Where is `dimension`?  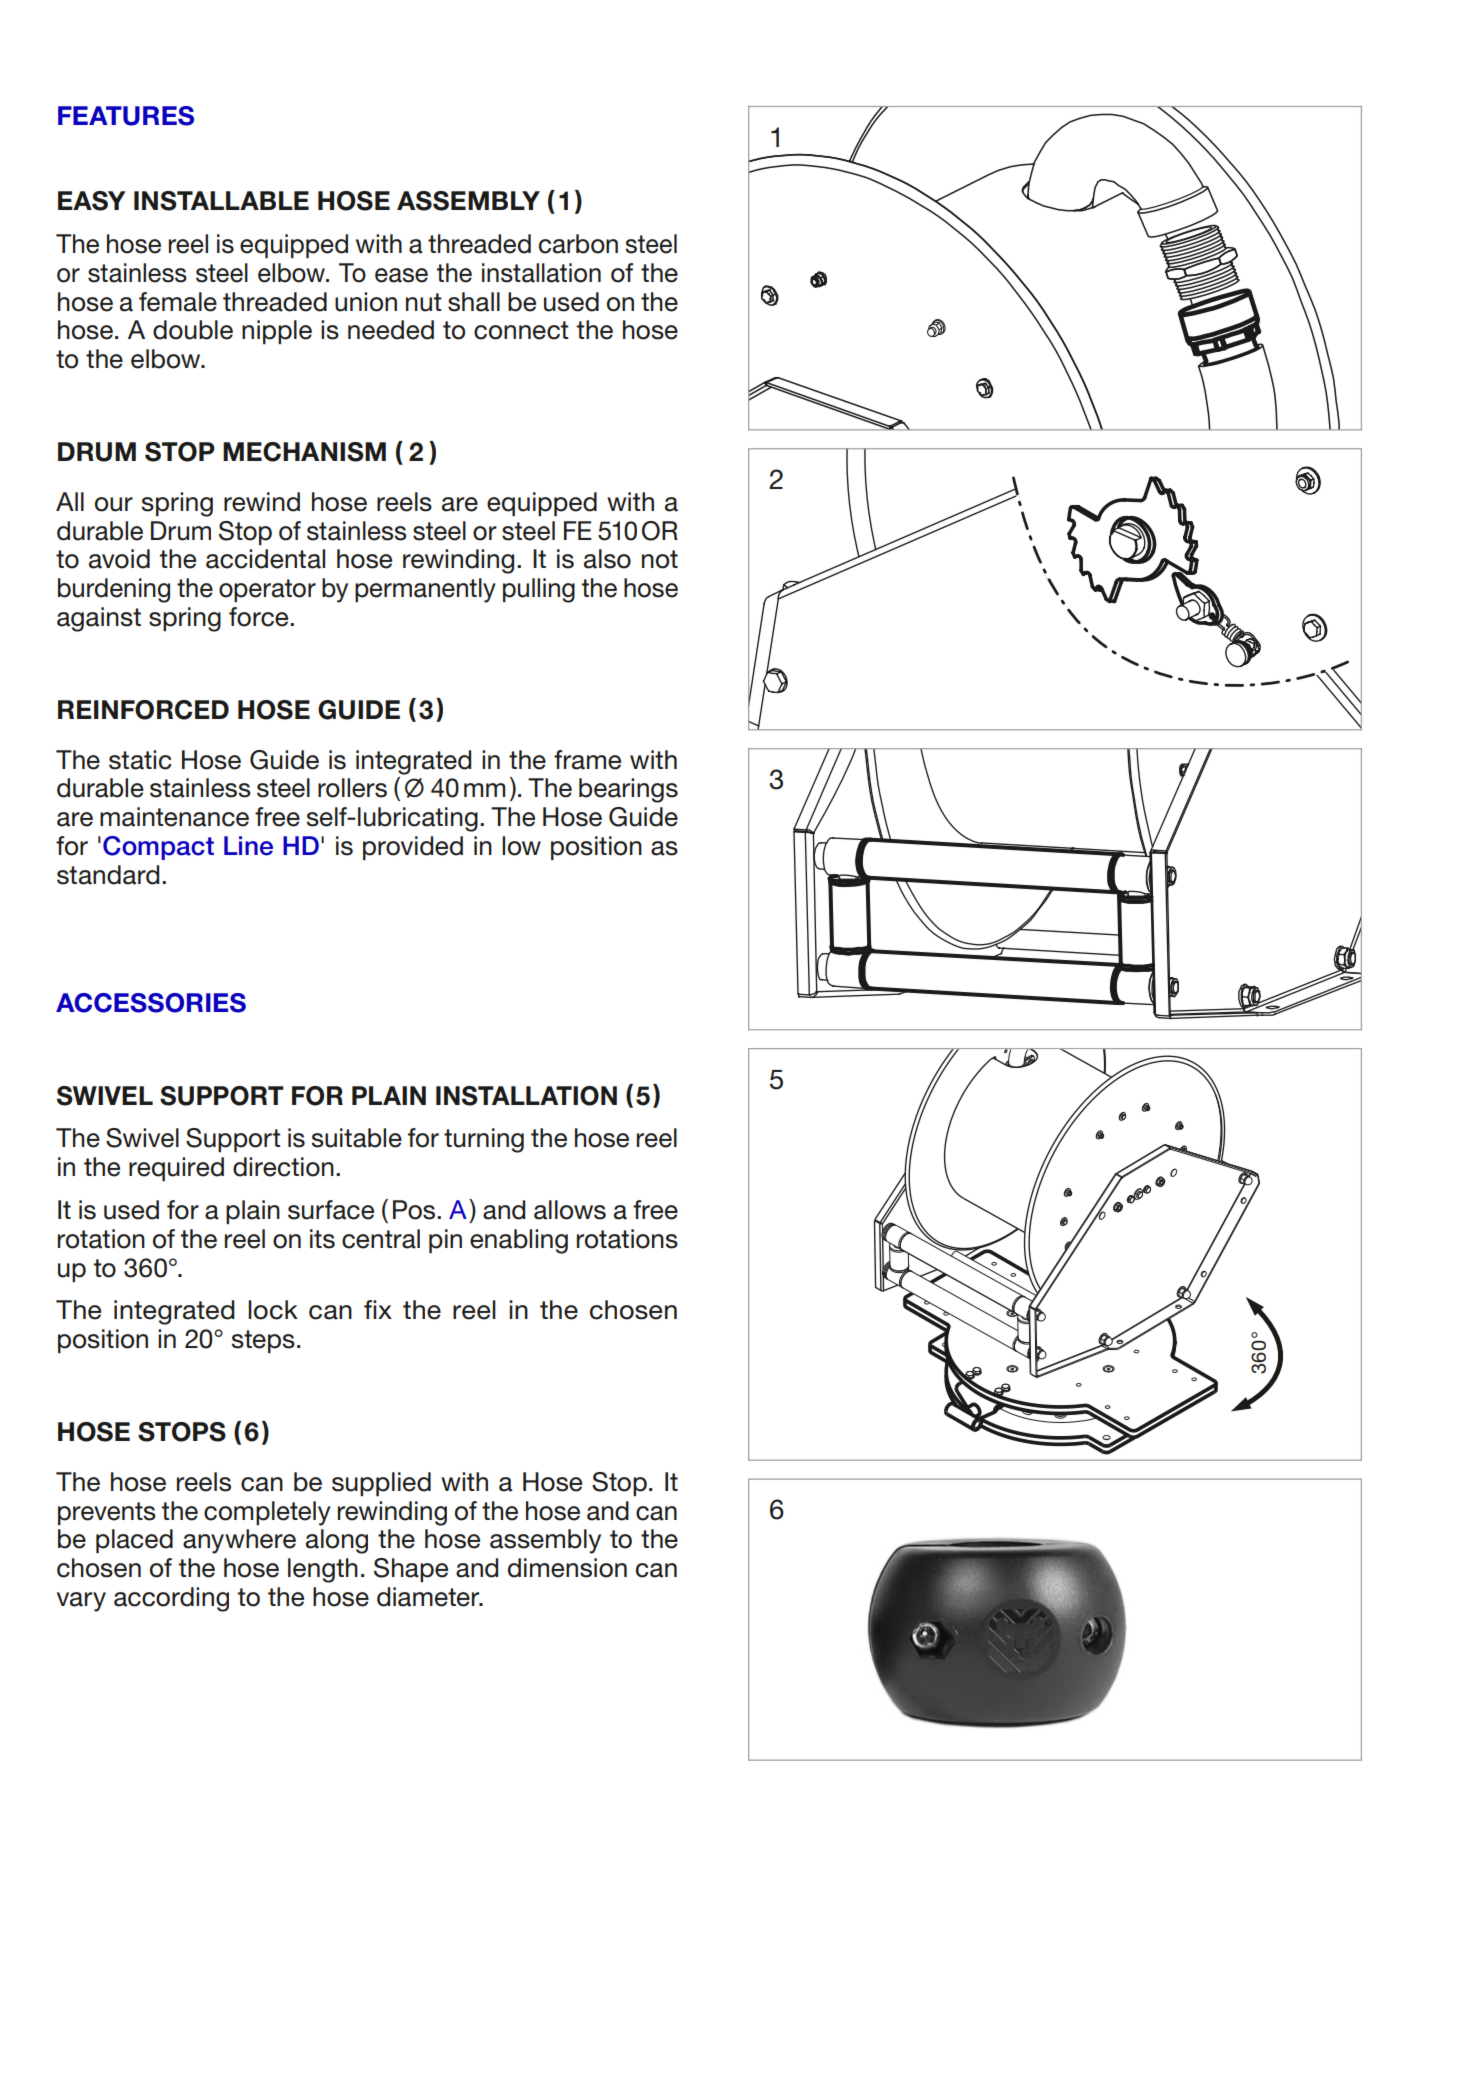
dimension is located at coordinates (567, 1568).
